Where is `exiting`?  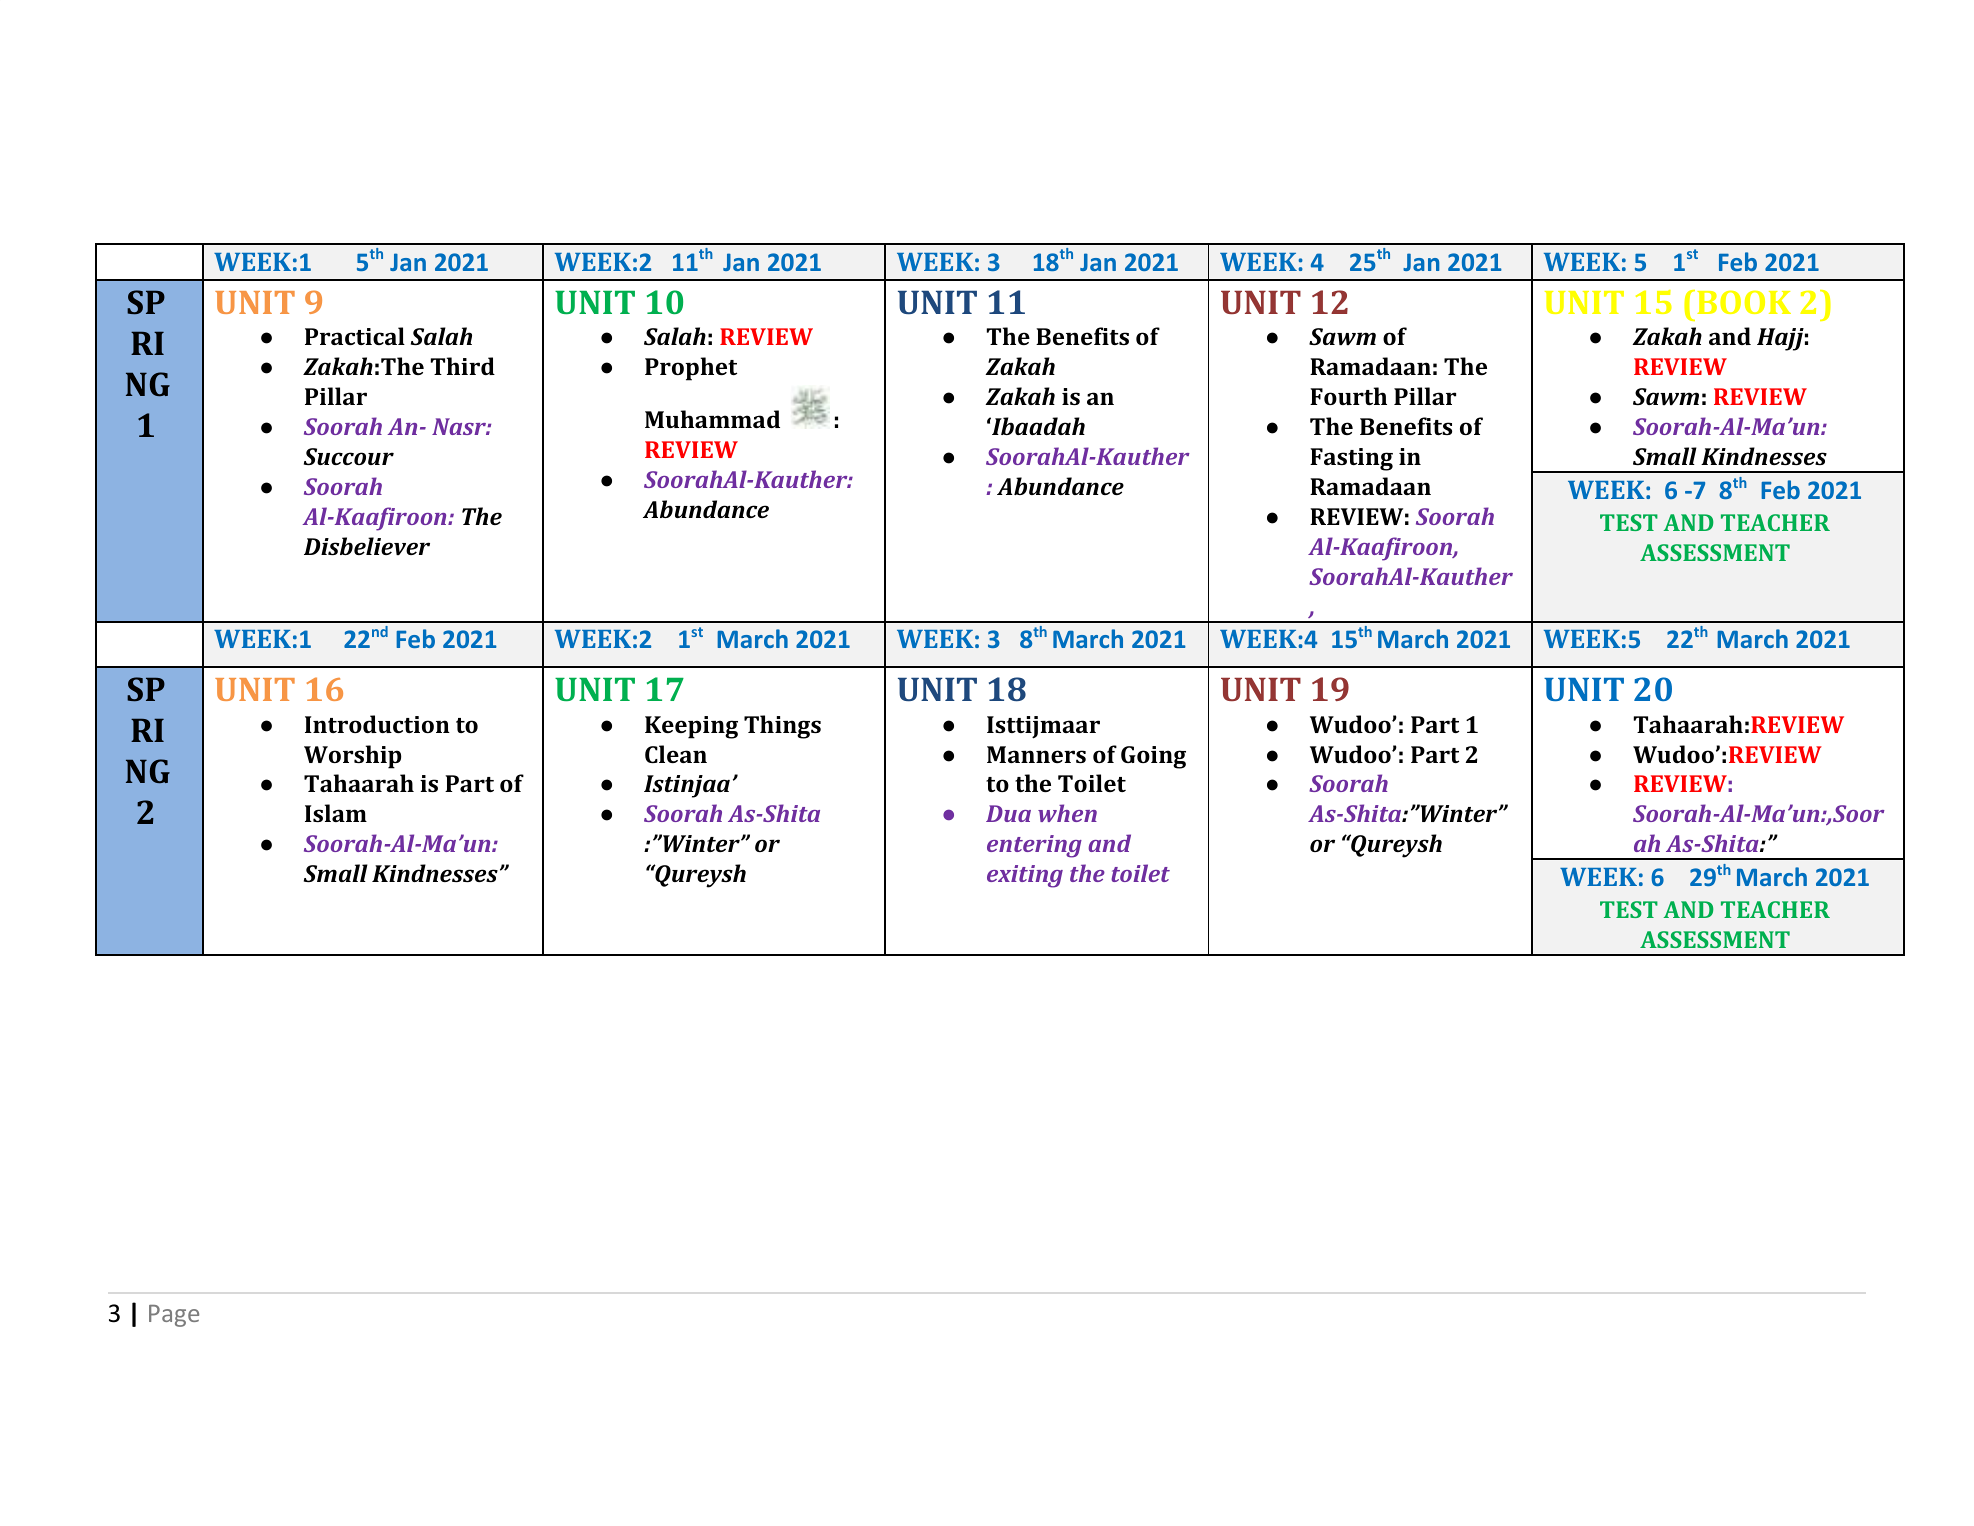 exiting is located at coordinates (1025, 876).
